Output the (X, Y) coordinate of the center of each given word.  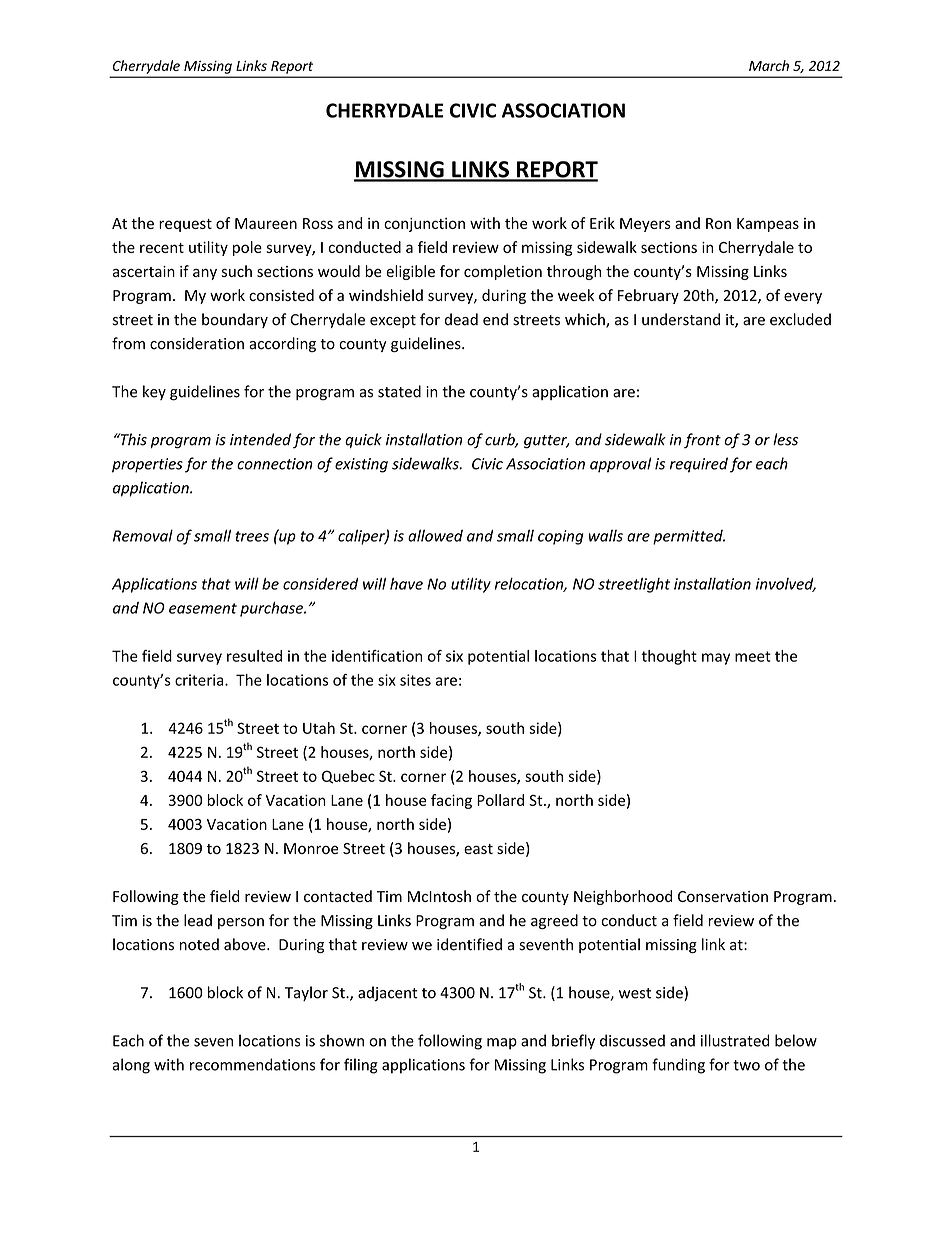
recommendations (252, 1064)
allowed (435, 535)
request (185, 225)
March (769, 65)
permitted (689, 537)
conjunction (424, 225)
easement (203, 608)
